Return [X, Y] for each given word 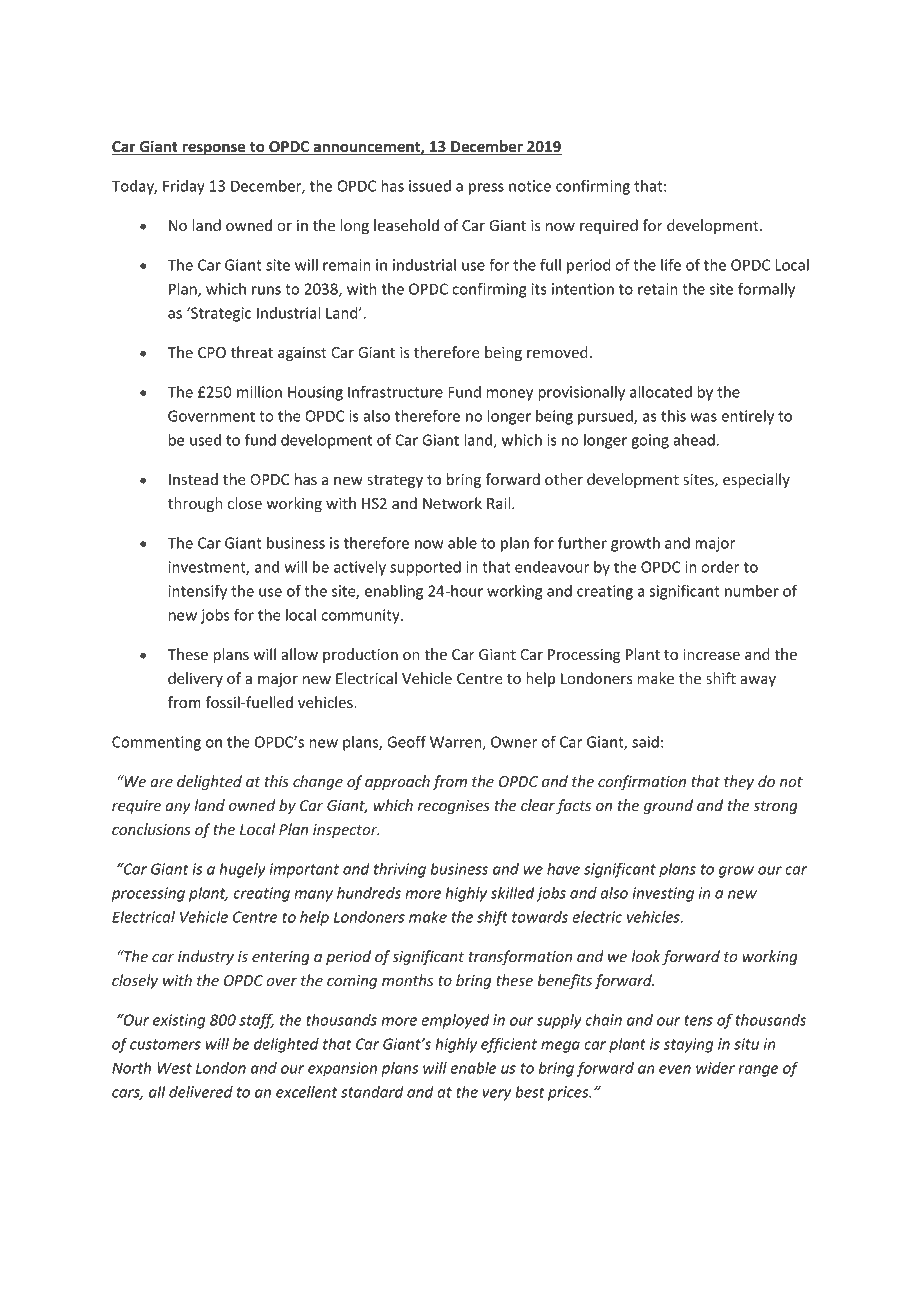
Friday [184, 187]
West [174, 1068]
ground [668, 806]
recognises [454, 807]
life [671, 265]
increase [711, 654]
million [259, 392]
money [510, 395]
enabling [394, 592]
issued [430, 186]
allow [300, 654]
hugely [242, 870]
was [703, 417]
